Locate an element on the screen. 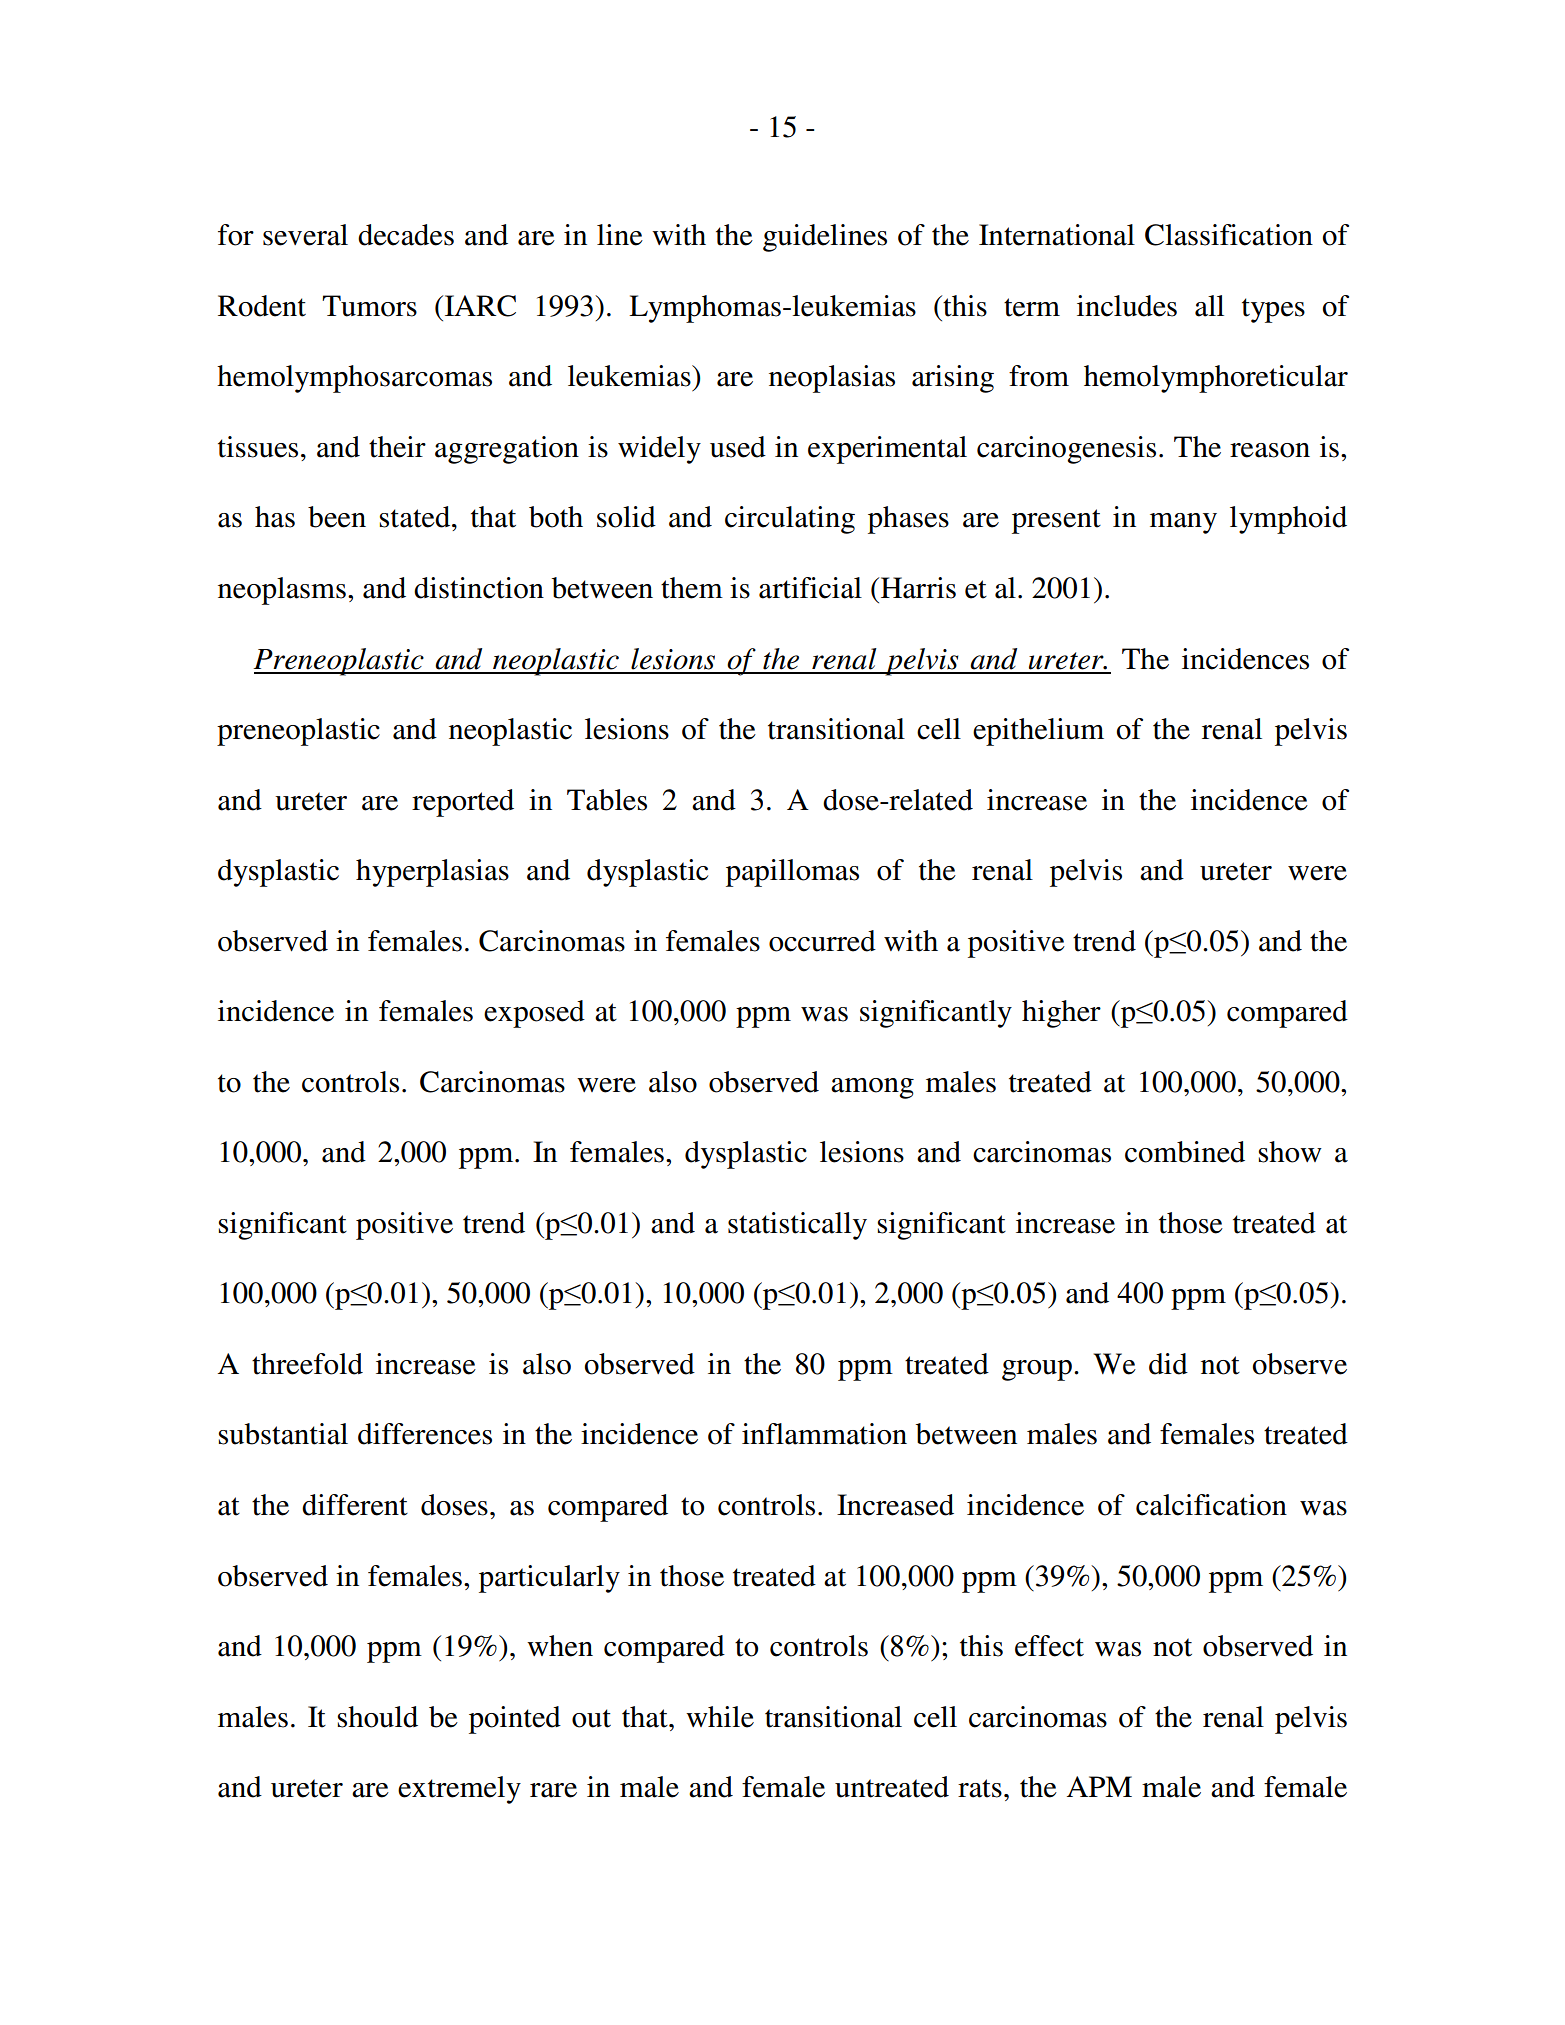 Image resolution: width=1565 pixels, height=2025 pixels. while is located at coordinates (720, 1717).
